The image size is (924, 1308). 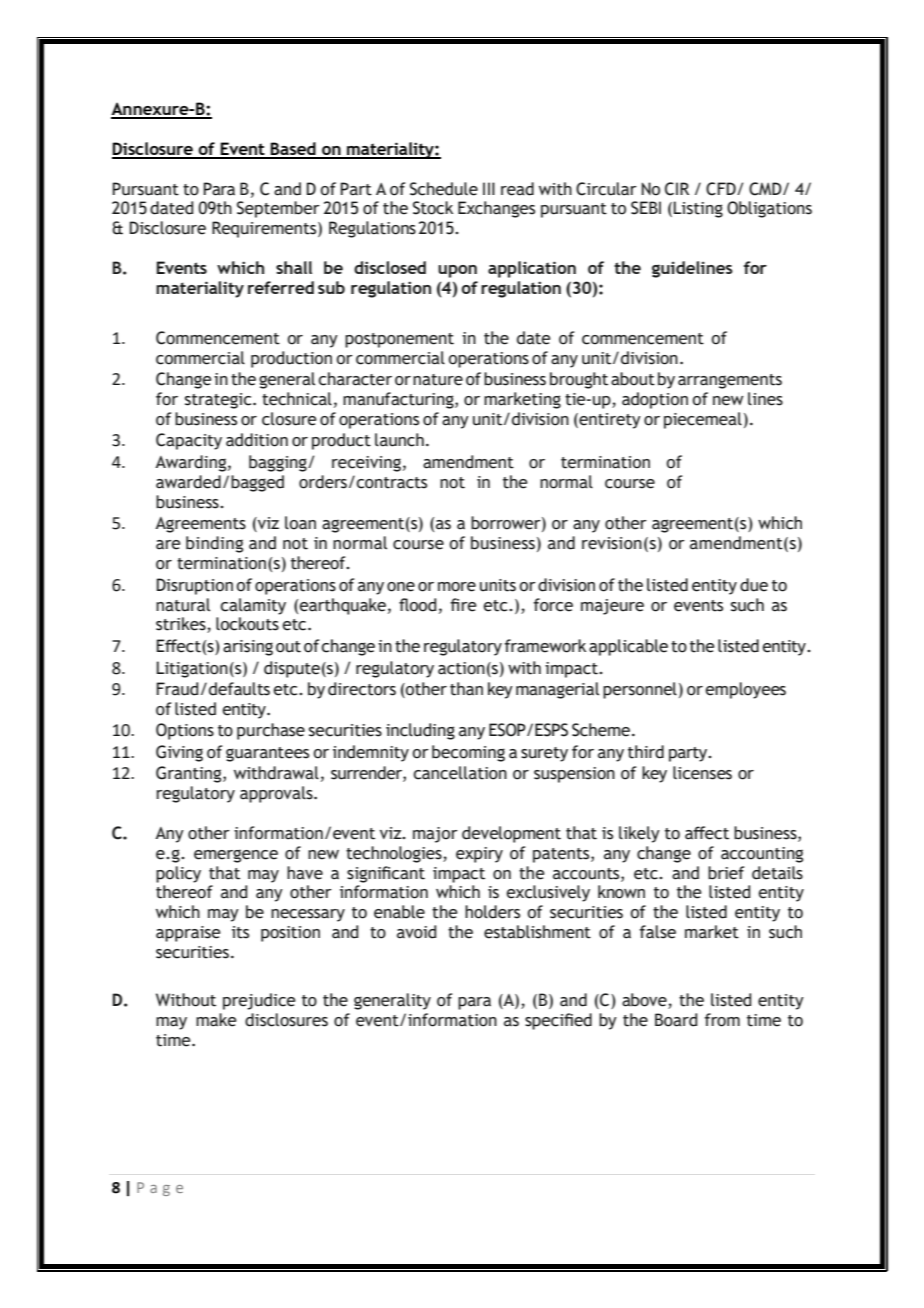 I want to click on more, so click(x=457, y=587).
